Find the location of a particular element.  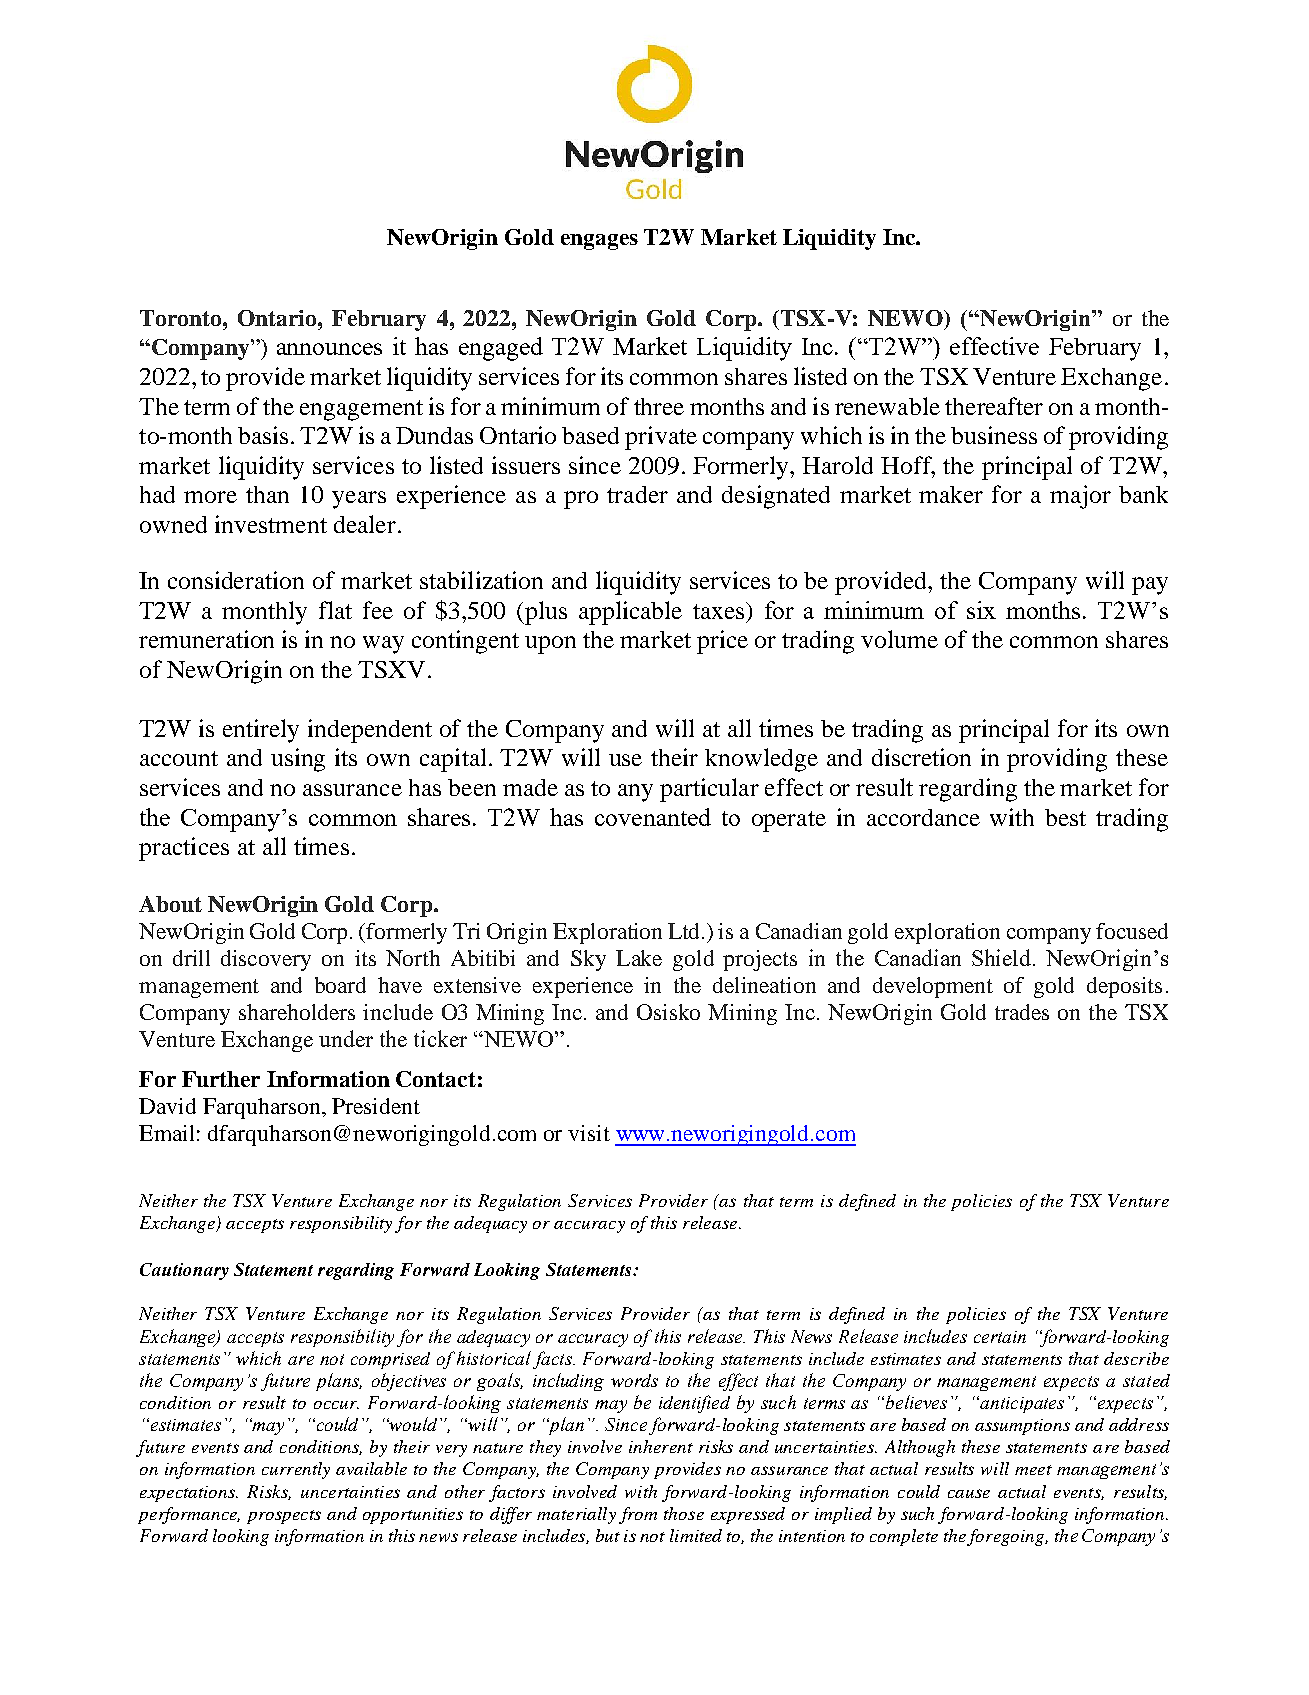

engages is located at coordinates (599, 242).
